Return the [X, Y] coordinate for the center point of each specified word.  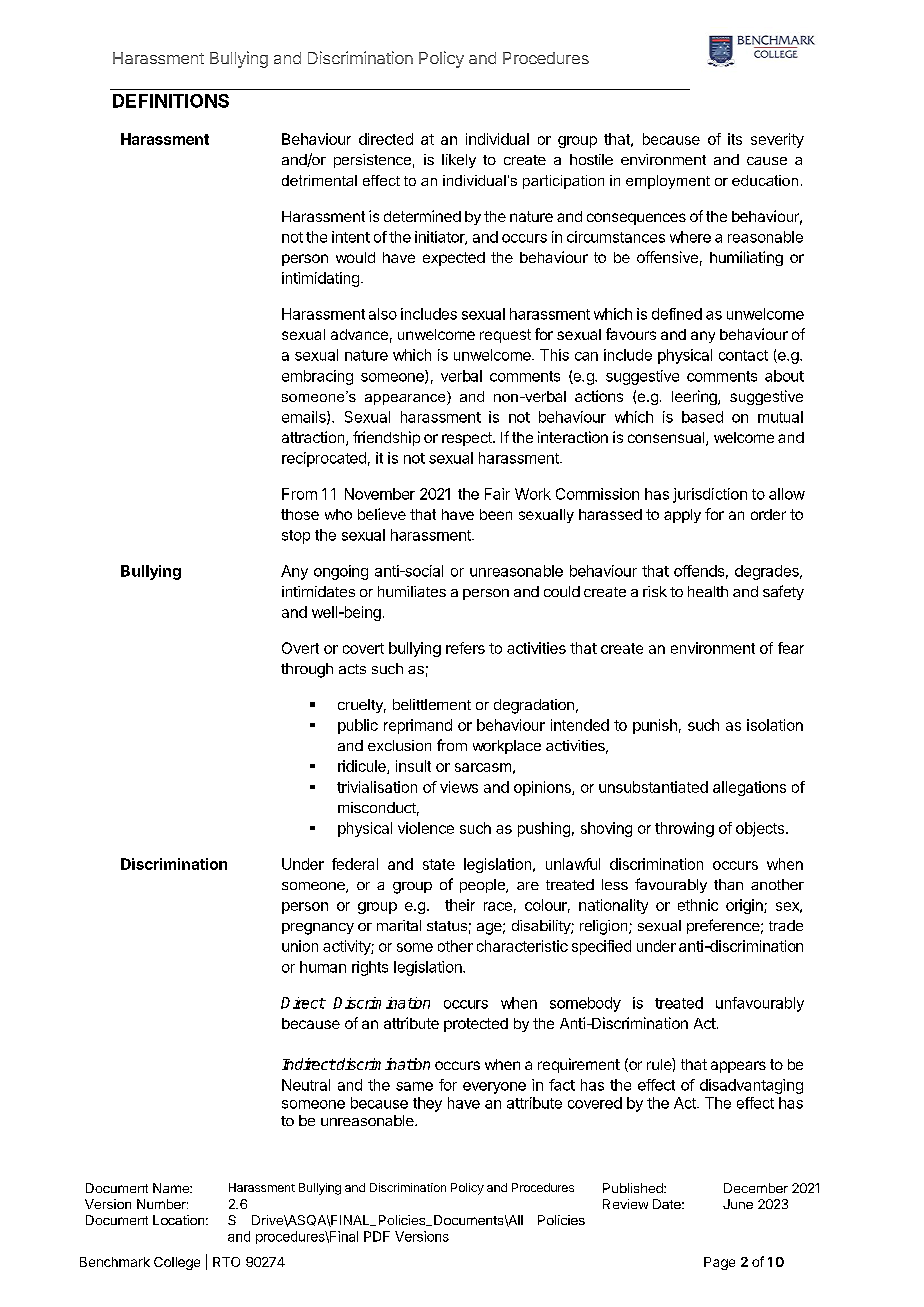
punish [655, 726]
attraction [314, 438]
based [702, 417]
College [177, 1263]
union [300, 946]
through [307, 670]
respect [468, 439]
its [735, 139]
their [460, 905]
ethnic [698, 905]
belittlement [432, 704]
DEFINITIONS [171, 101]
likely [459, 161]
